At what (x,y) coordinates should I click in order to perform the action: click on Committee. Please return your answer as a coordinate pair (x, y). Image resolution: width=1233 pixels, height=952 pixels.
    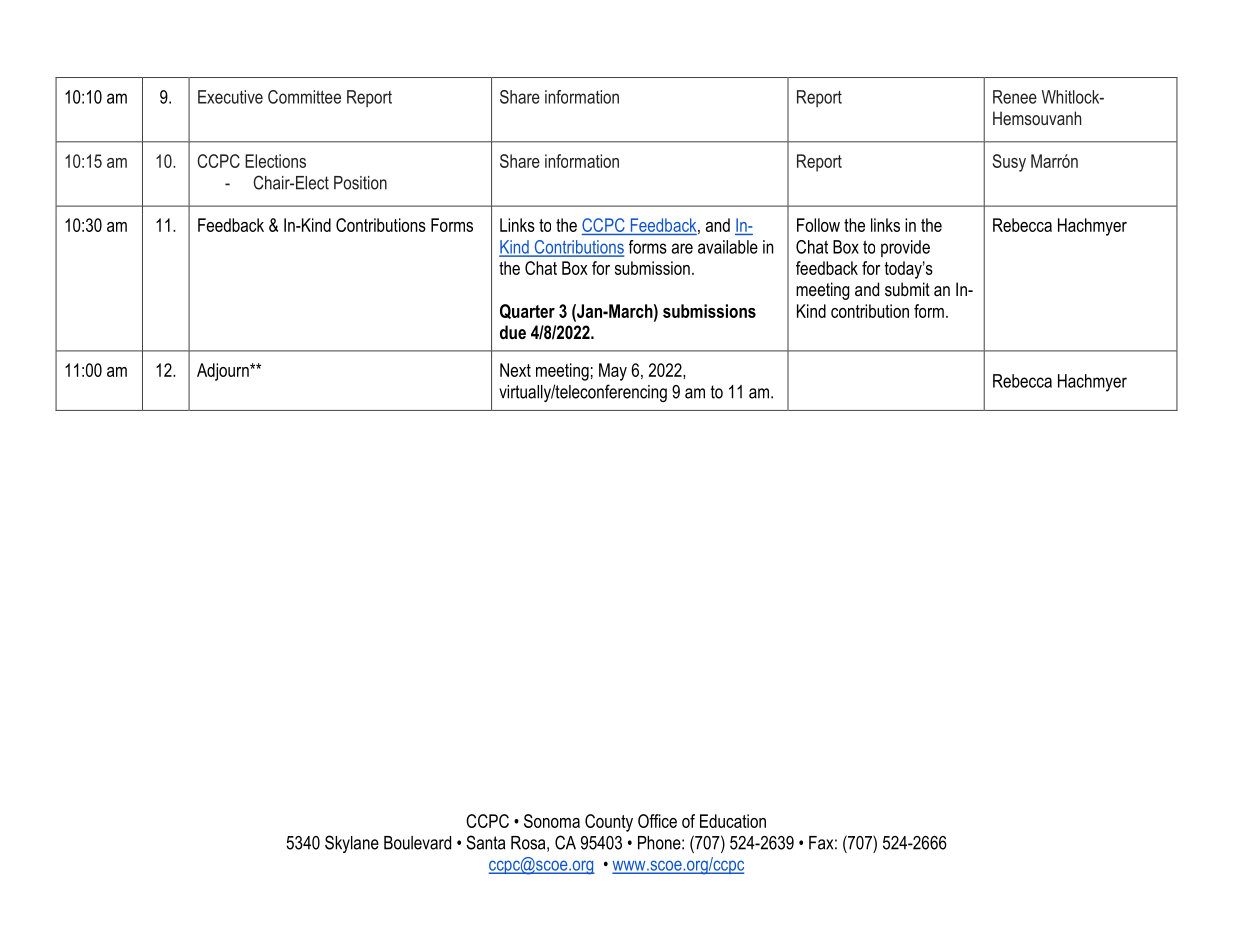
    Looking at the image, I should click on (304, 97).
